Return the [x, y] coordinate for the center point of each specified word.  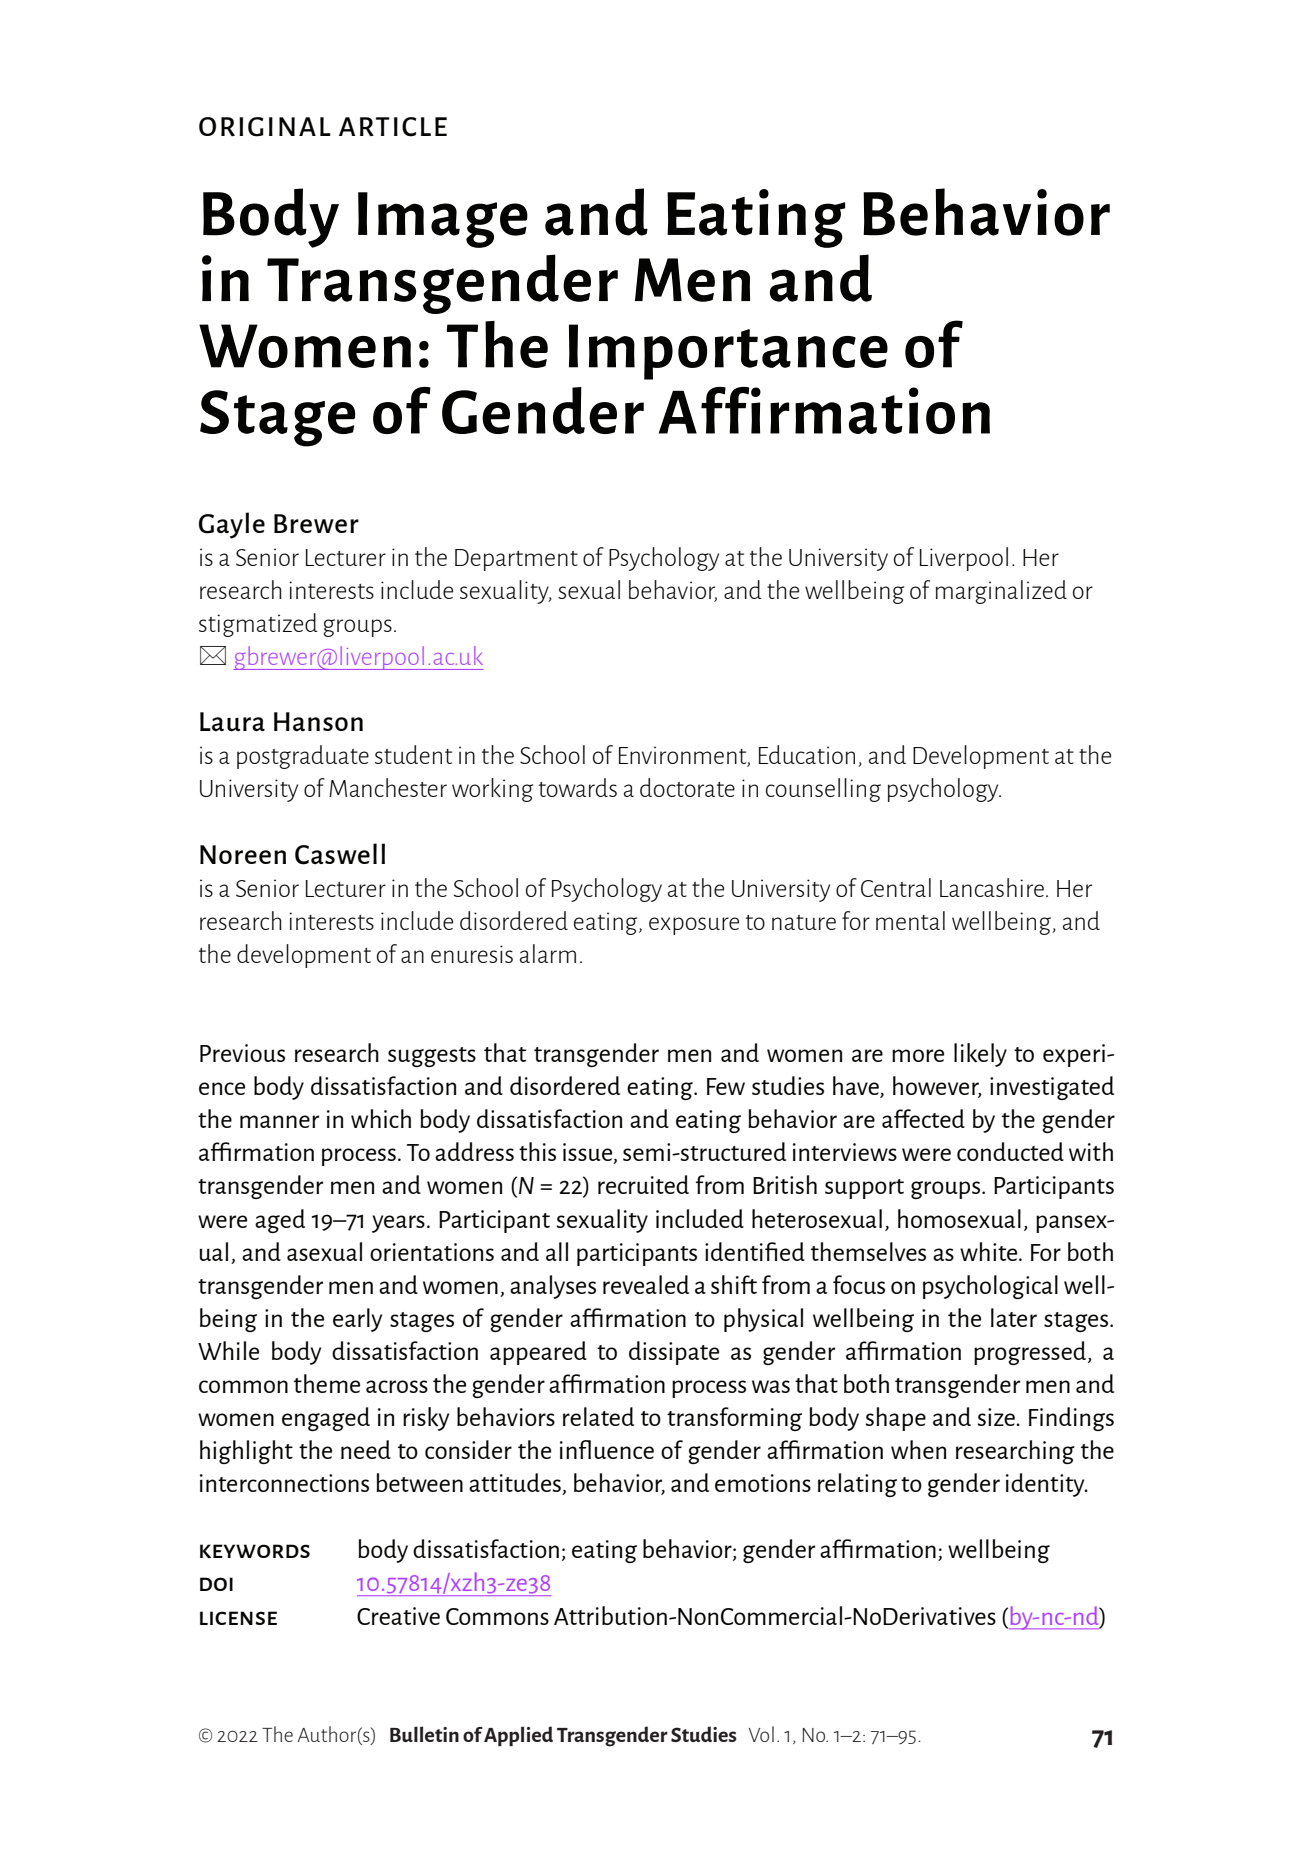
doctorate [687, 787]
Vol [761, 1734]
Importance [728, 352]
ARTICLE [393, 127]
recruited [643, 1184]
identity [1046, 1485]
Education [807, 754]
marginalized [1001, 592]
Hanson [318, 721]
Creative [398, 1616]
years [398, 1224]
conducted [1010, 1151]
